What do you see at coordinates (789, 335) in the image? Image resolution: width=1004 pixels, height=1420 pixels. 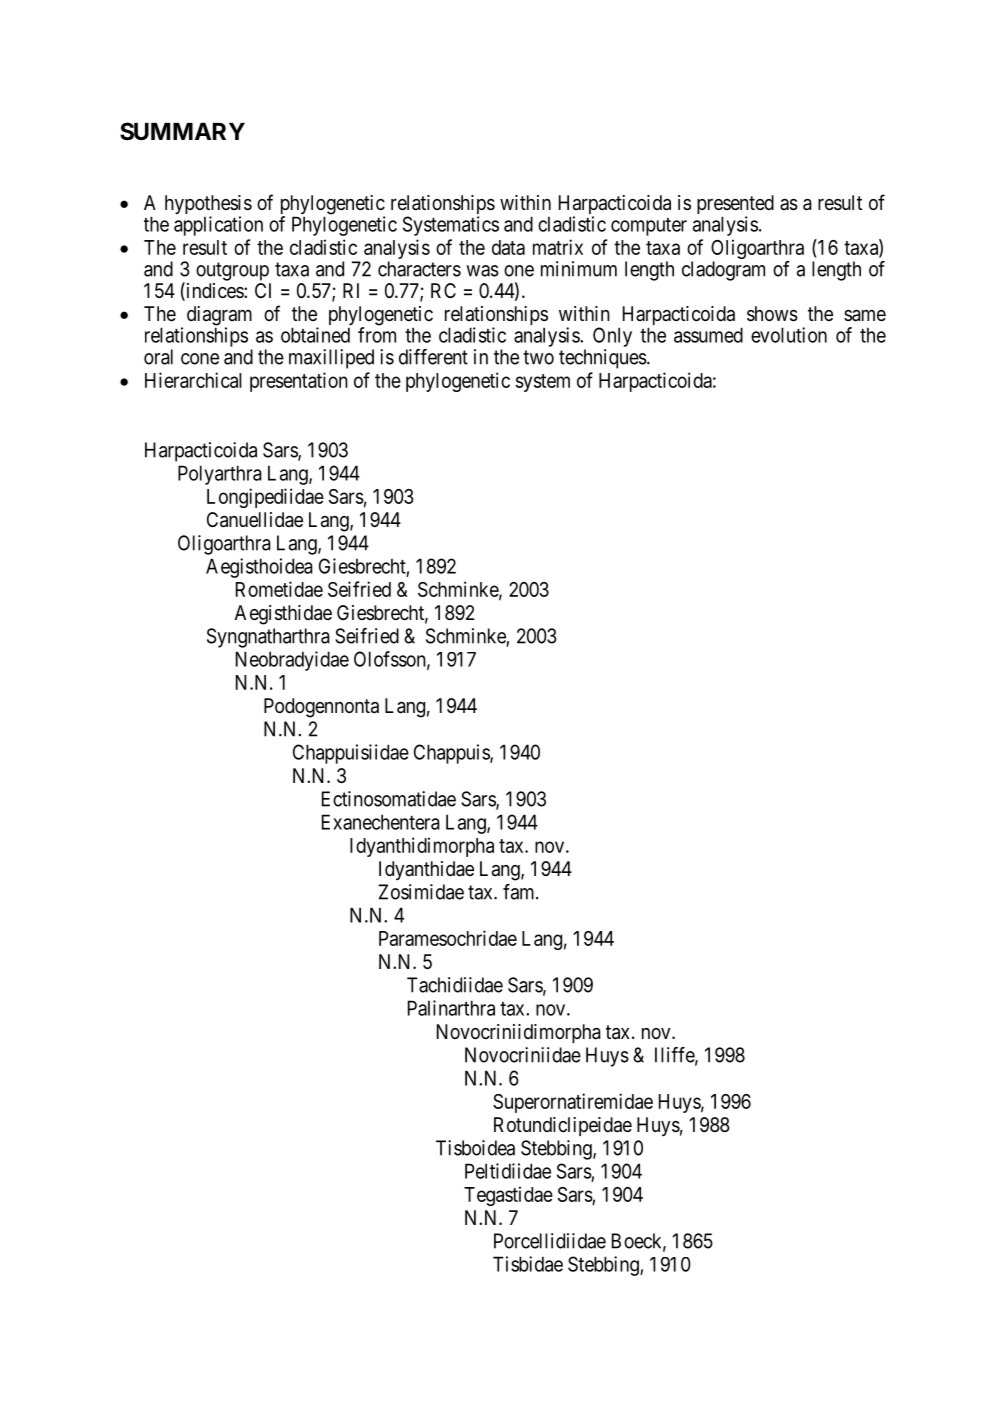 I see `evolution` at bounding box center [789, 335].
